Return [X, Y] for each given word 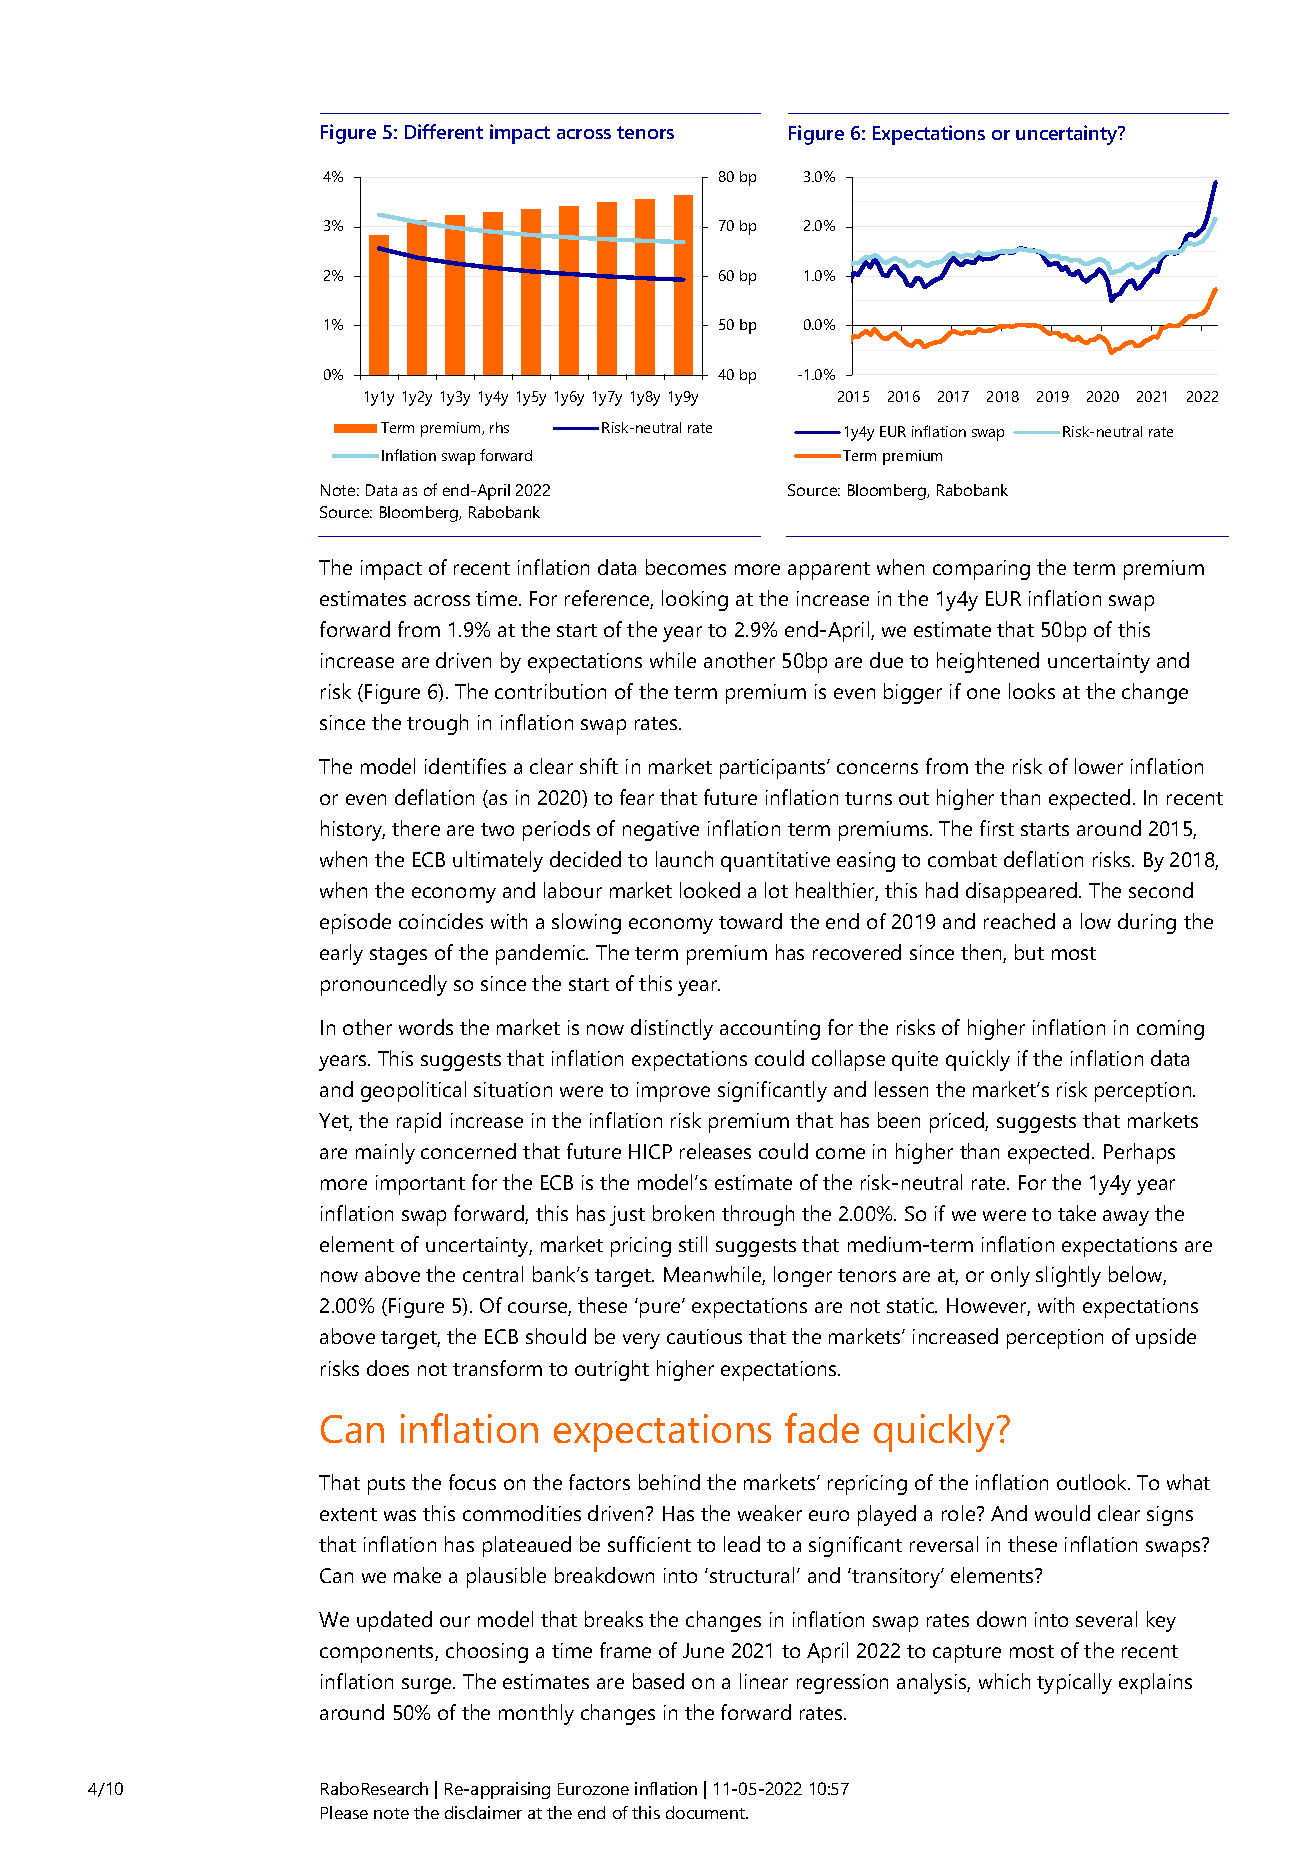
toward [750, 921]
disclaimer [483, 1812]
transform [497, 1368]
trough [437, 724]
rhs [499, 427]
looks [1032, 691]
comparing [981, 570]
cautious [704, 1336]
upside [1166, 1338]
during [1147, 923]
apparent [829, 571]
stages [398, 956]
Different [444, 131]
